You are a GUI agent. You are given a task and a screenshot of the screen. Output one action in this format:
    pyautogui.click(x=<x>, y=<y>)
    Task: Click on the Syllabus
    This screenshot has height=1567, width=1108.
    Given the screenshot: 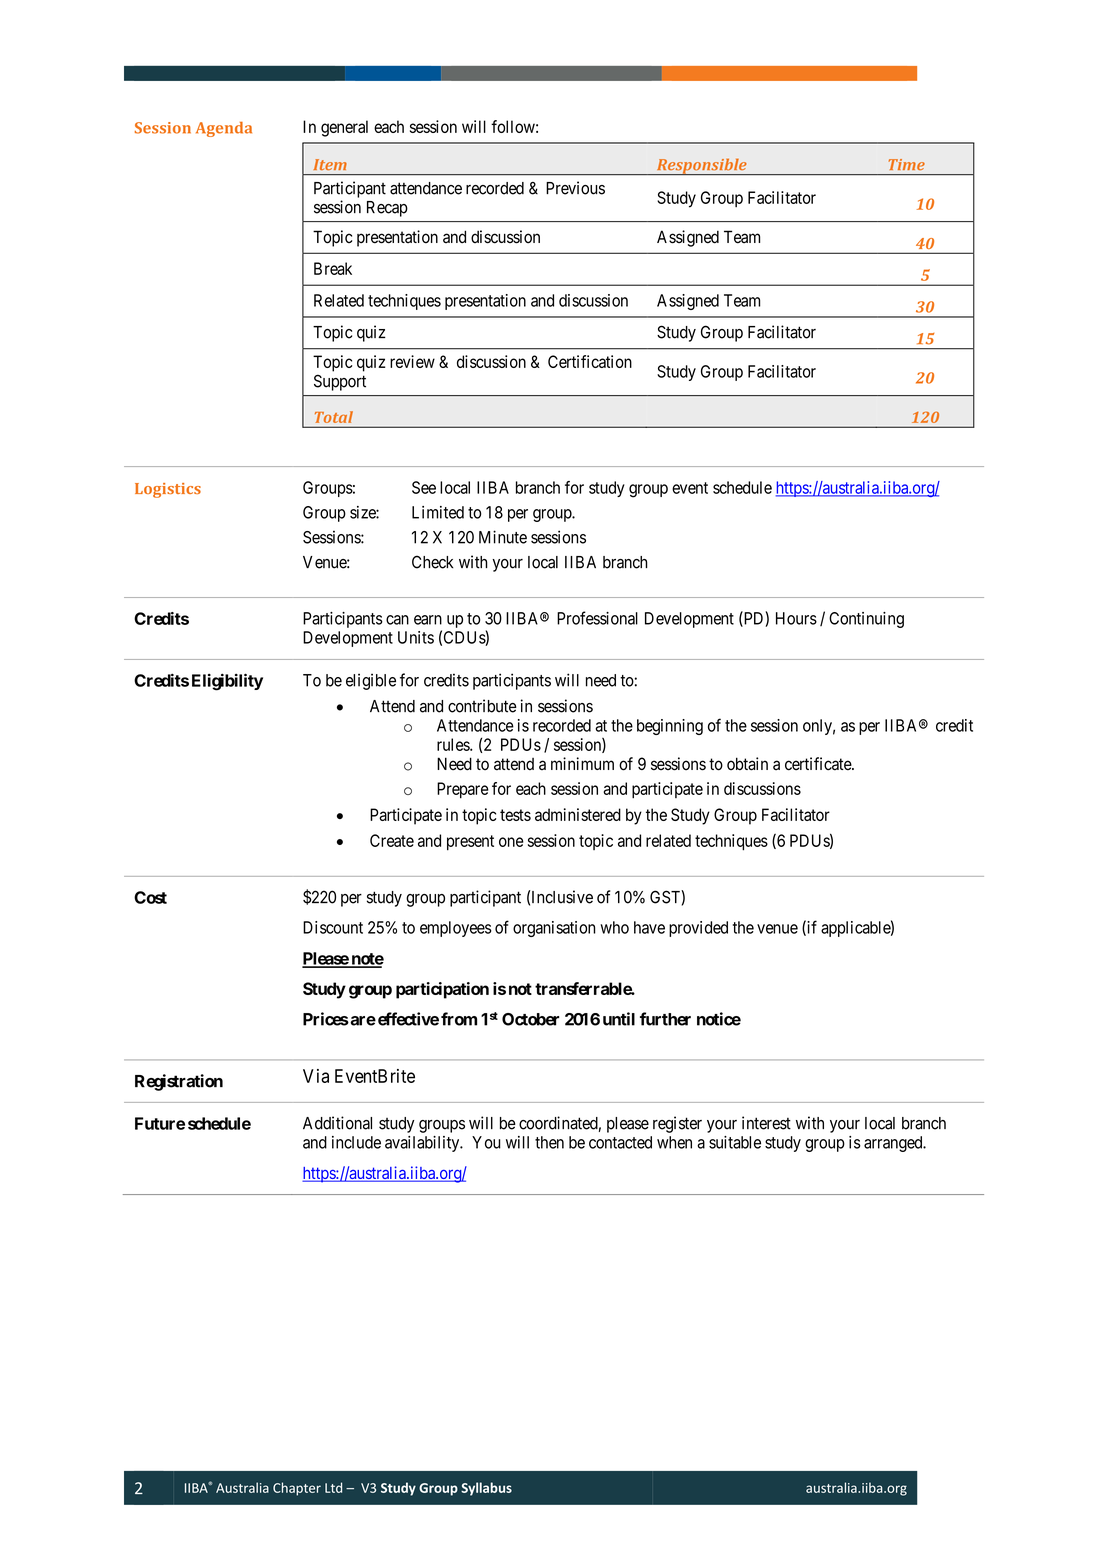 What is the action you would take?
    pyautogui.click(x=486, y=1489)
